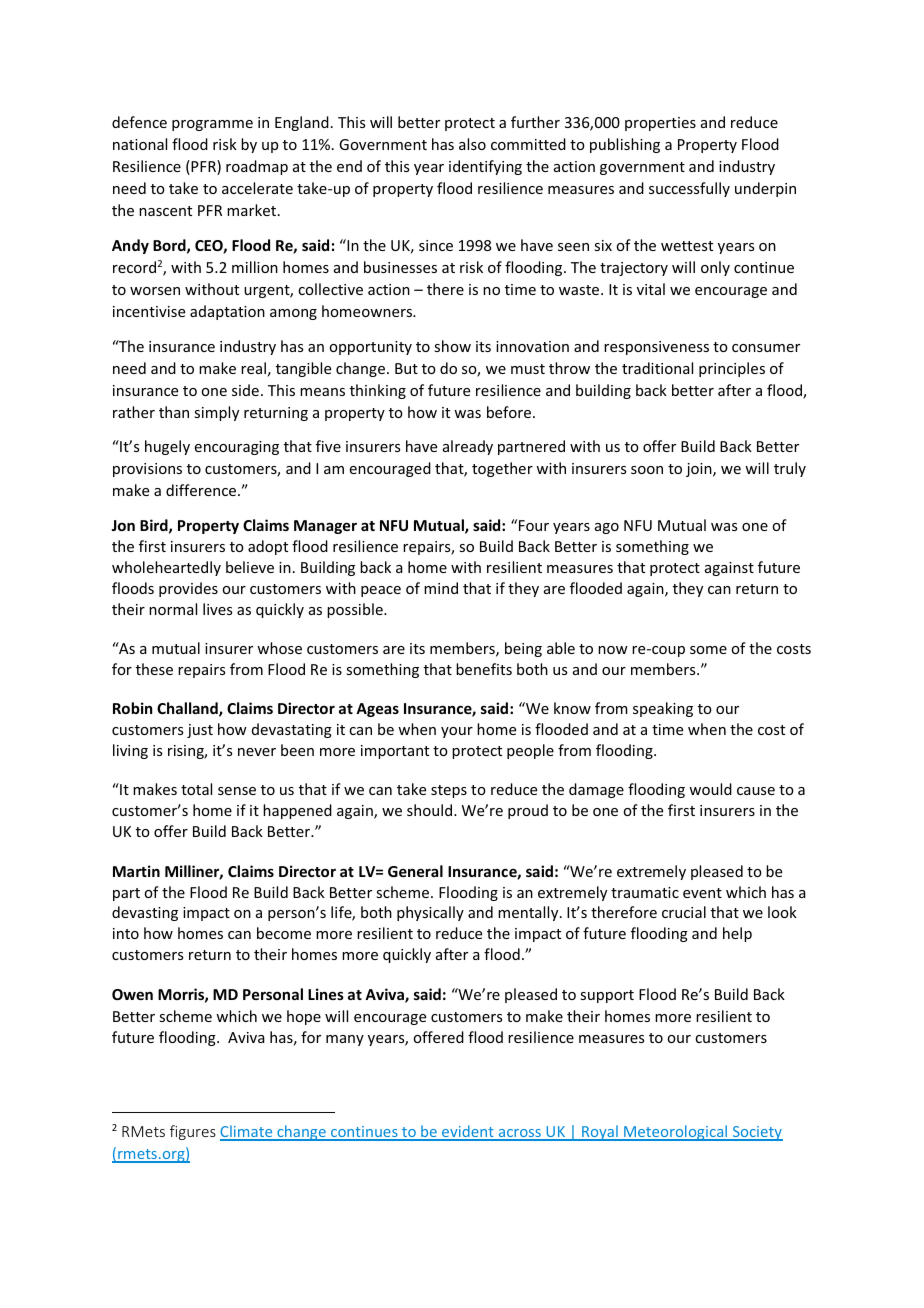  Describe the element at coordinates (193, 1132) in the document. I see `figures` at that location.
